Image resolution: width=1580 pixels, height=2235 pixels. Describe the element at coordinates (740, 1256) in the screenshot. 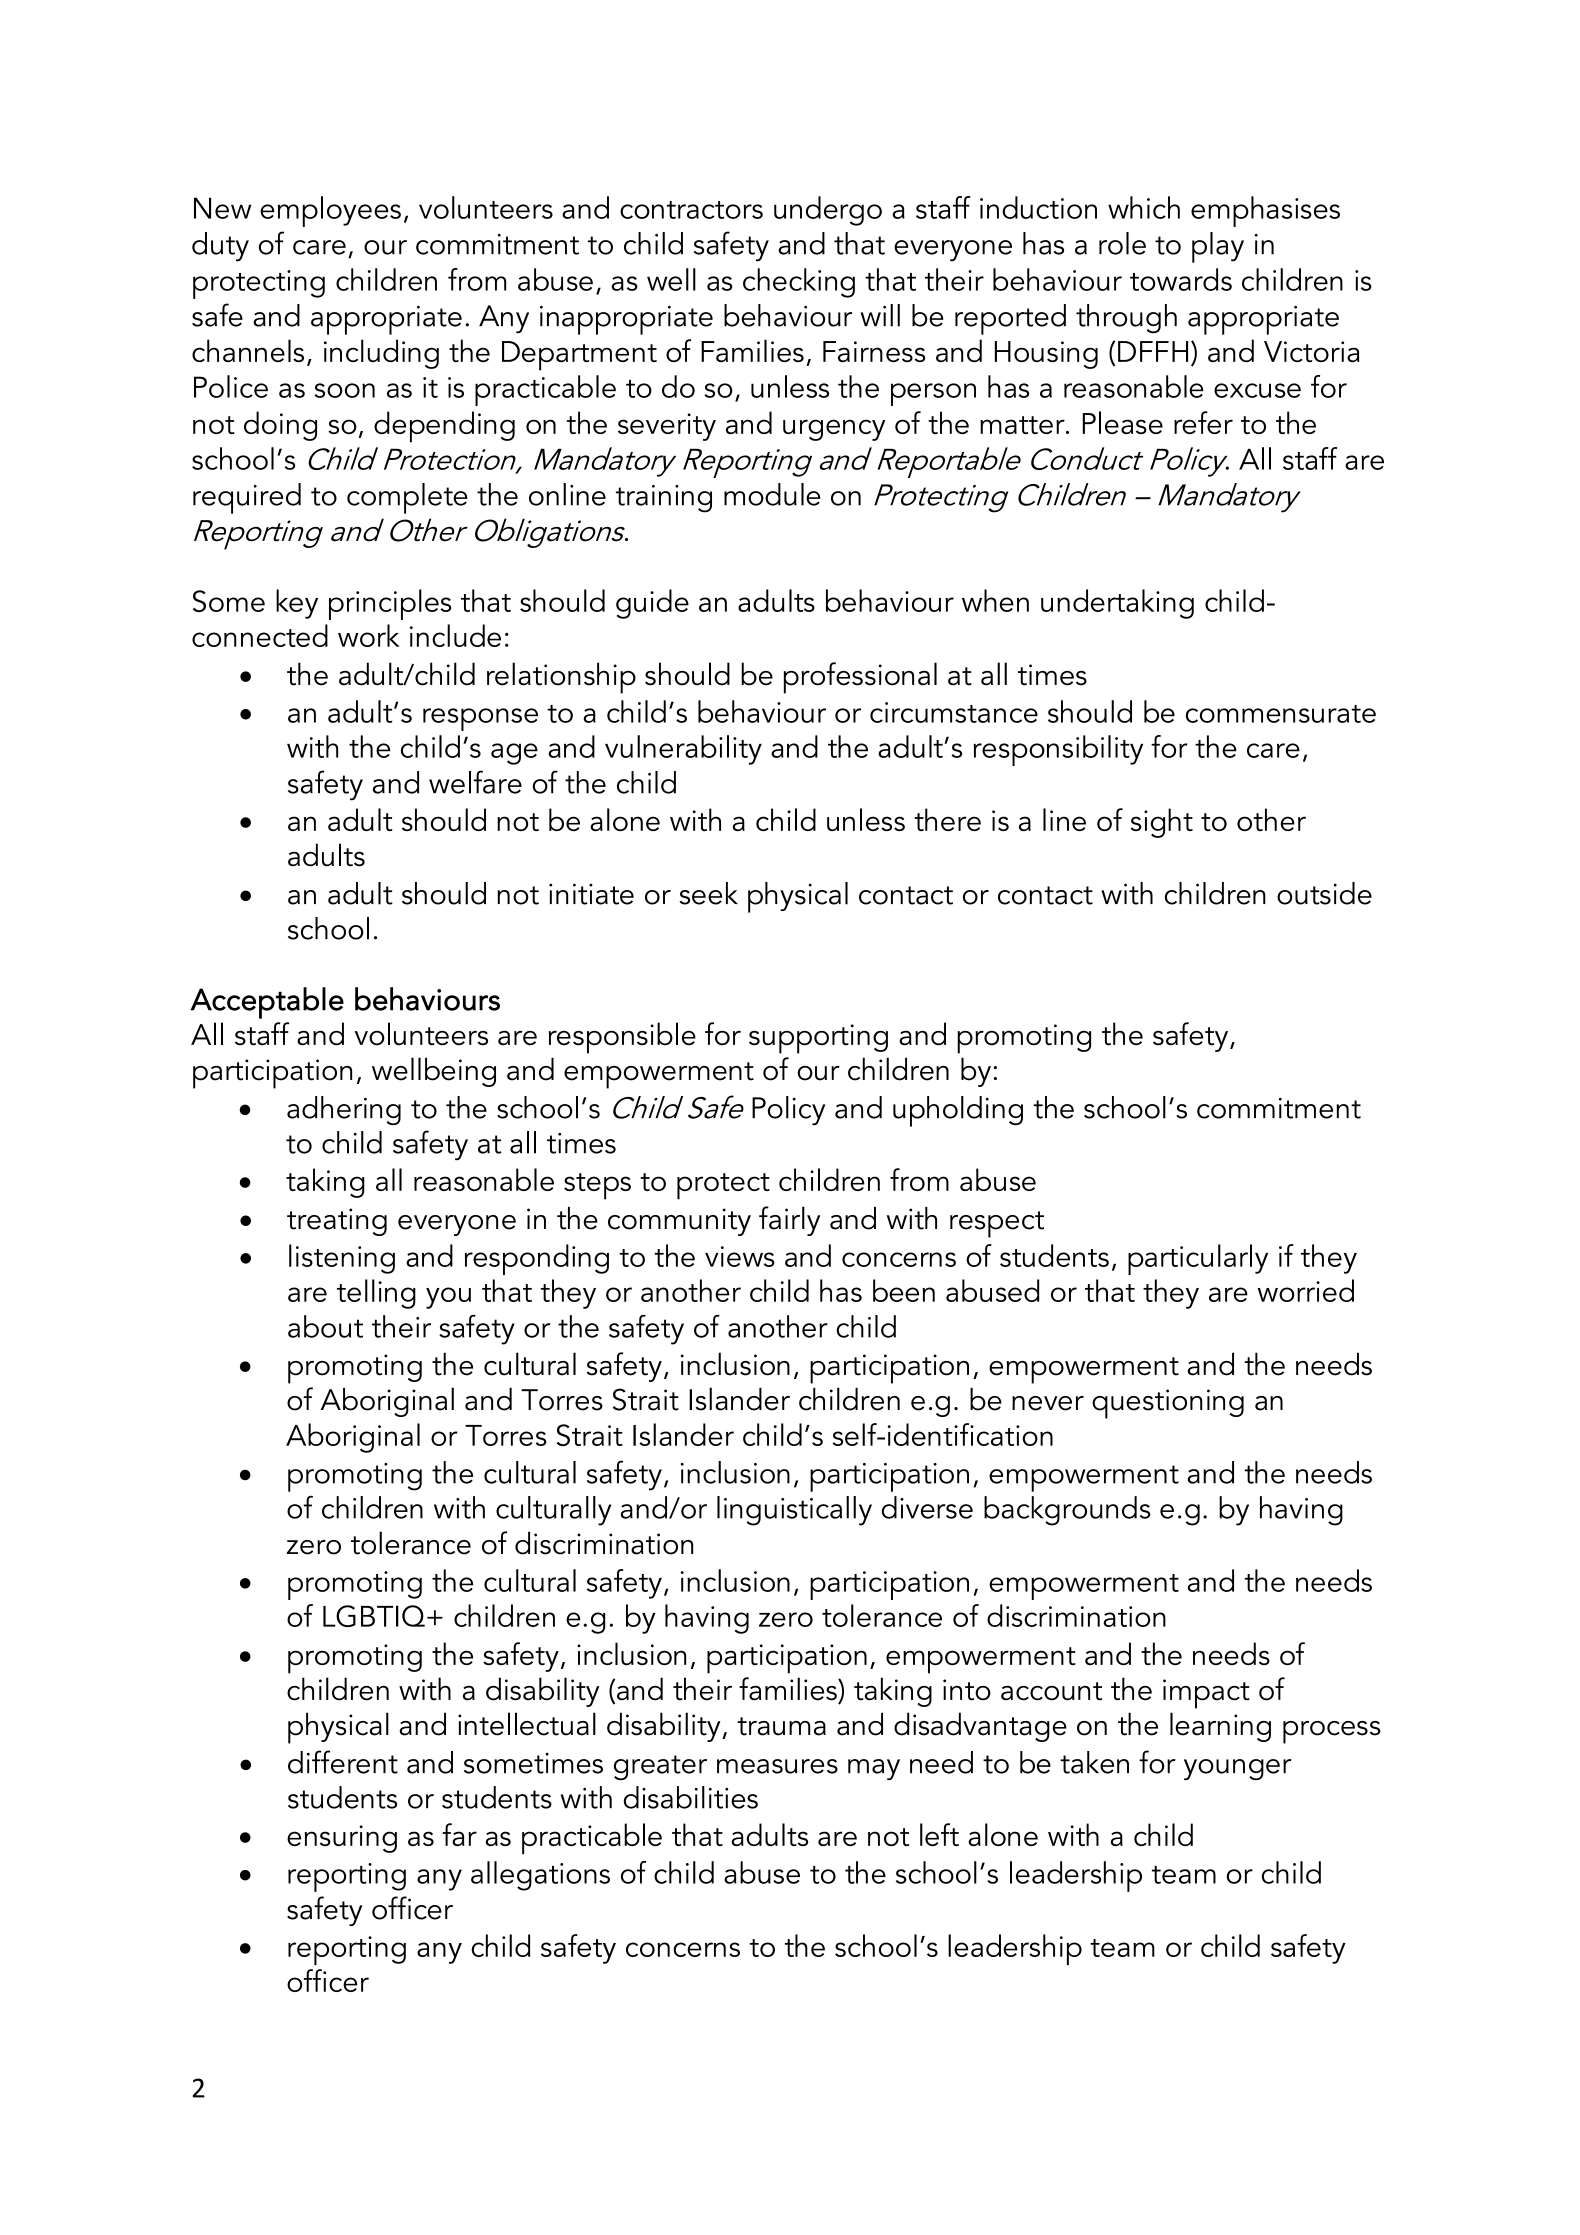

I see `views` at that location.
